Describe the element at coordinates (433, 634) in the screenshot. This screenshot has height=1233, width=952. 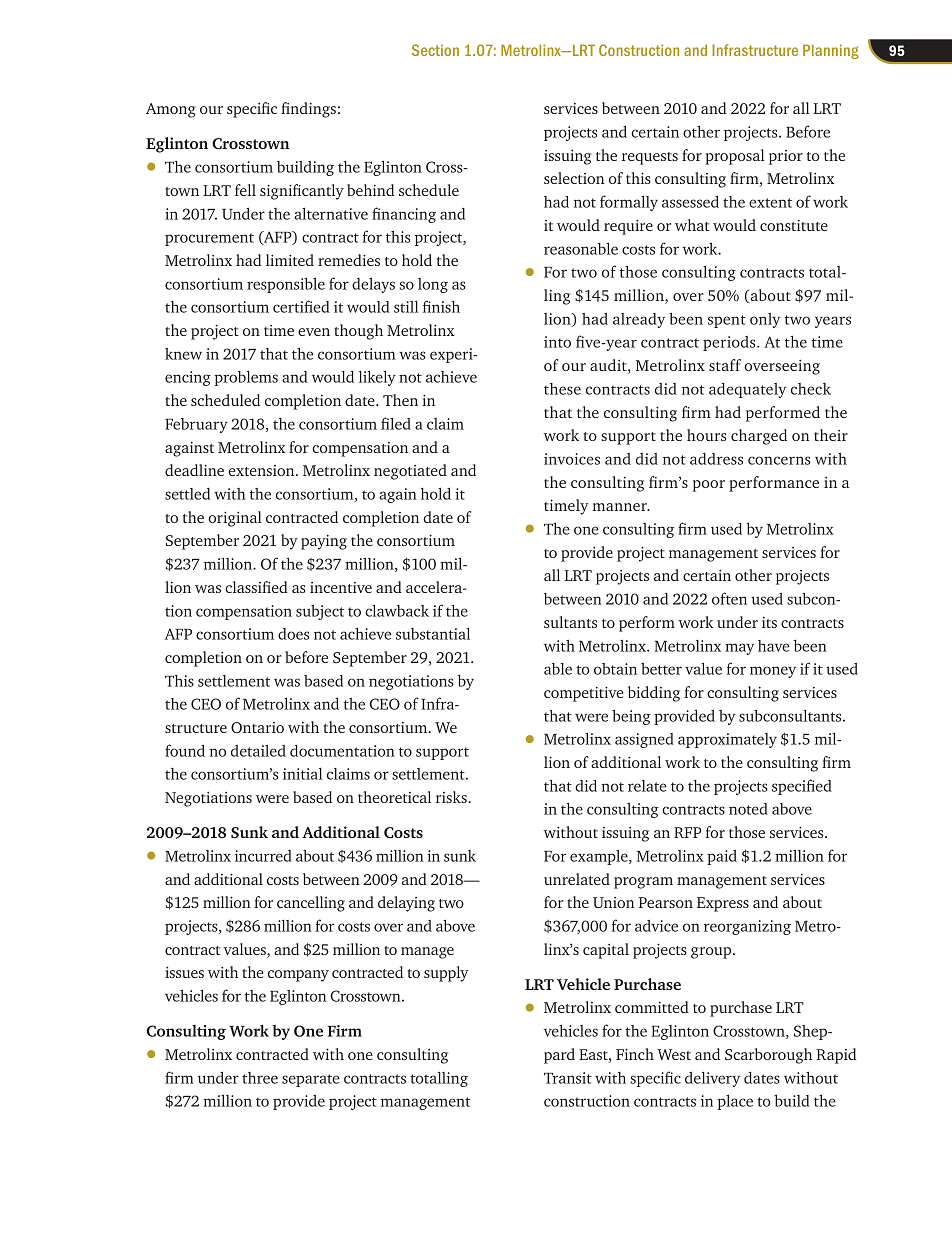
I see `substantial` at that location.
